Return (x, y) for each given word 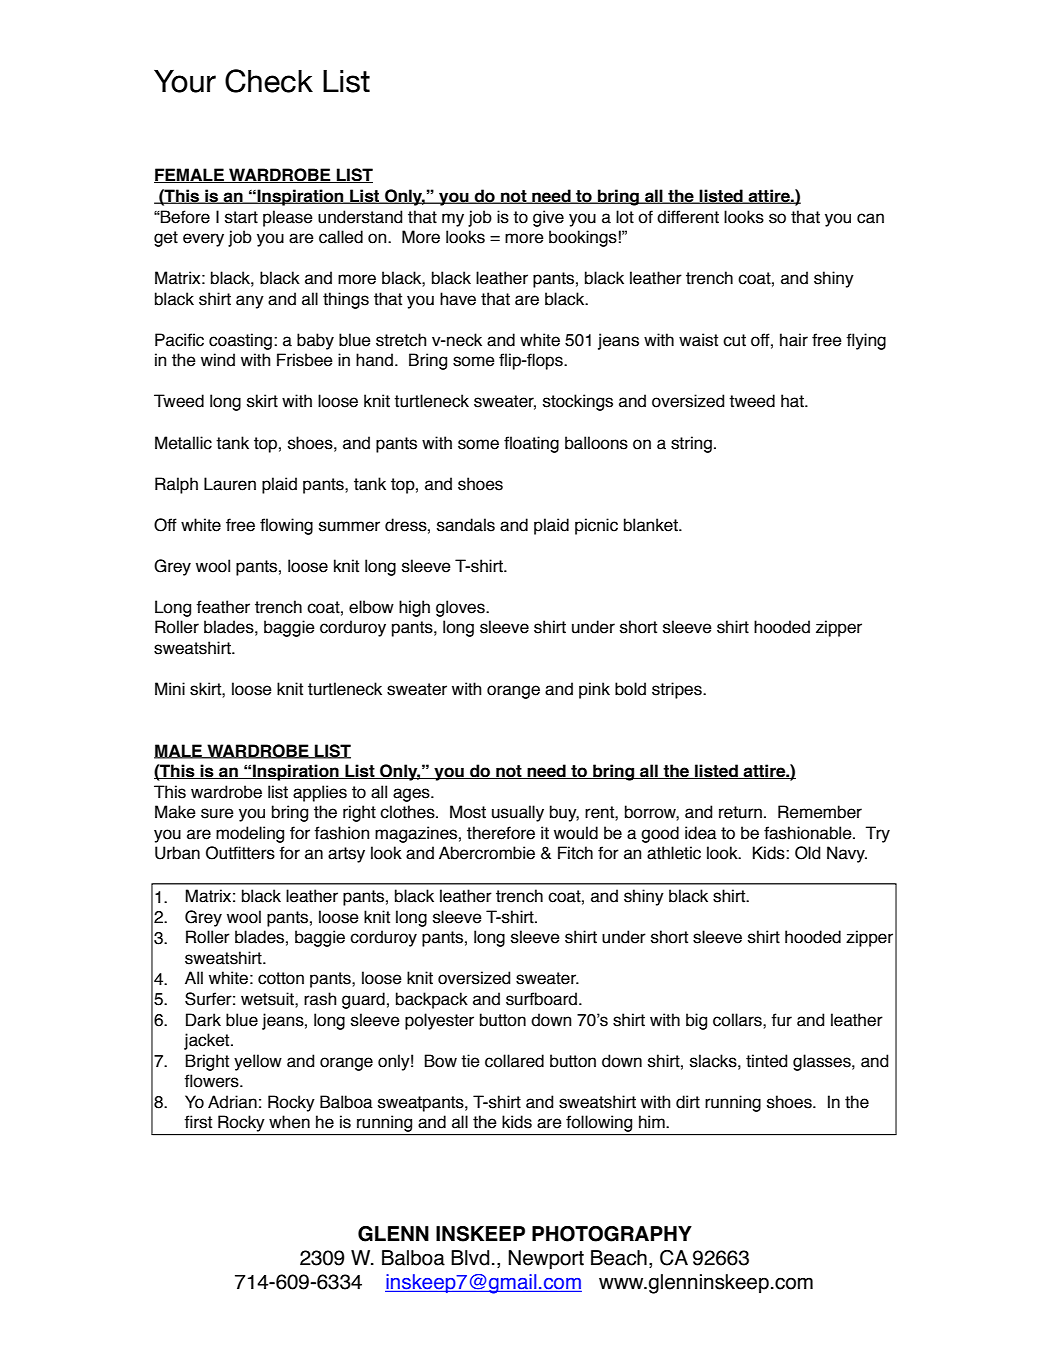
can (870, 218)
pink (594, 690)
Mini (170, 688)
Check (269, 81)
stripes (678, 690)
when (289, 1122)
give (548, 218)
